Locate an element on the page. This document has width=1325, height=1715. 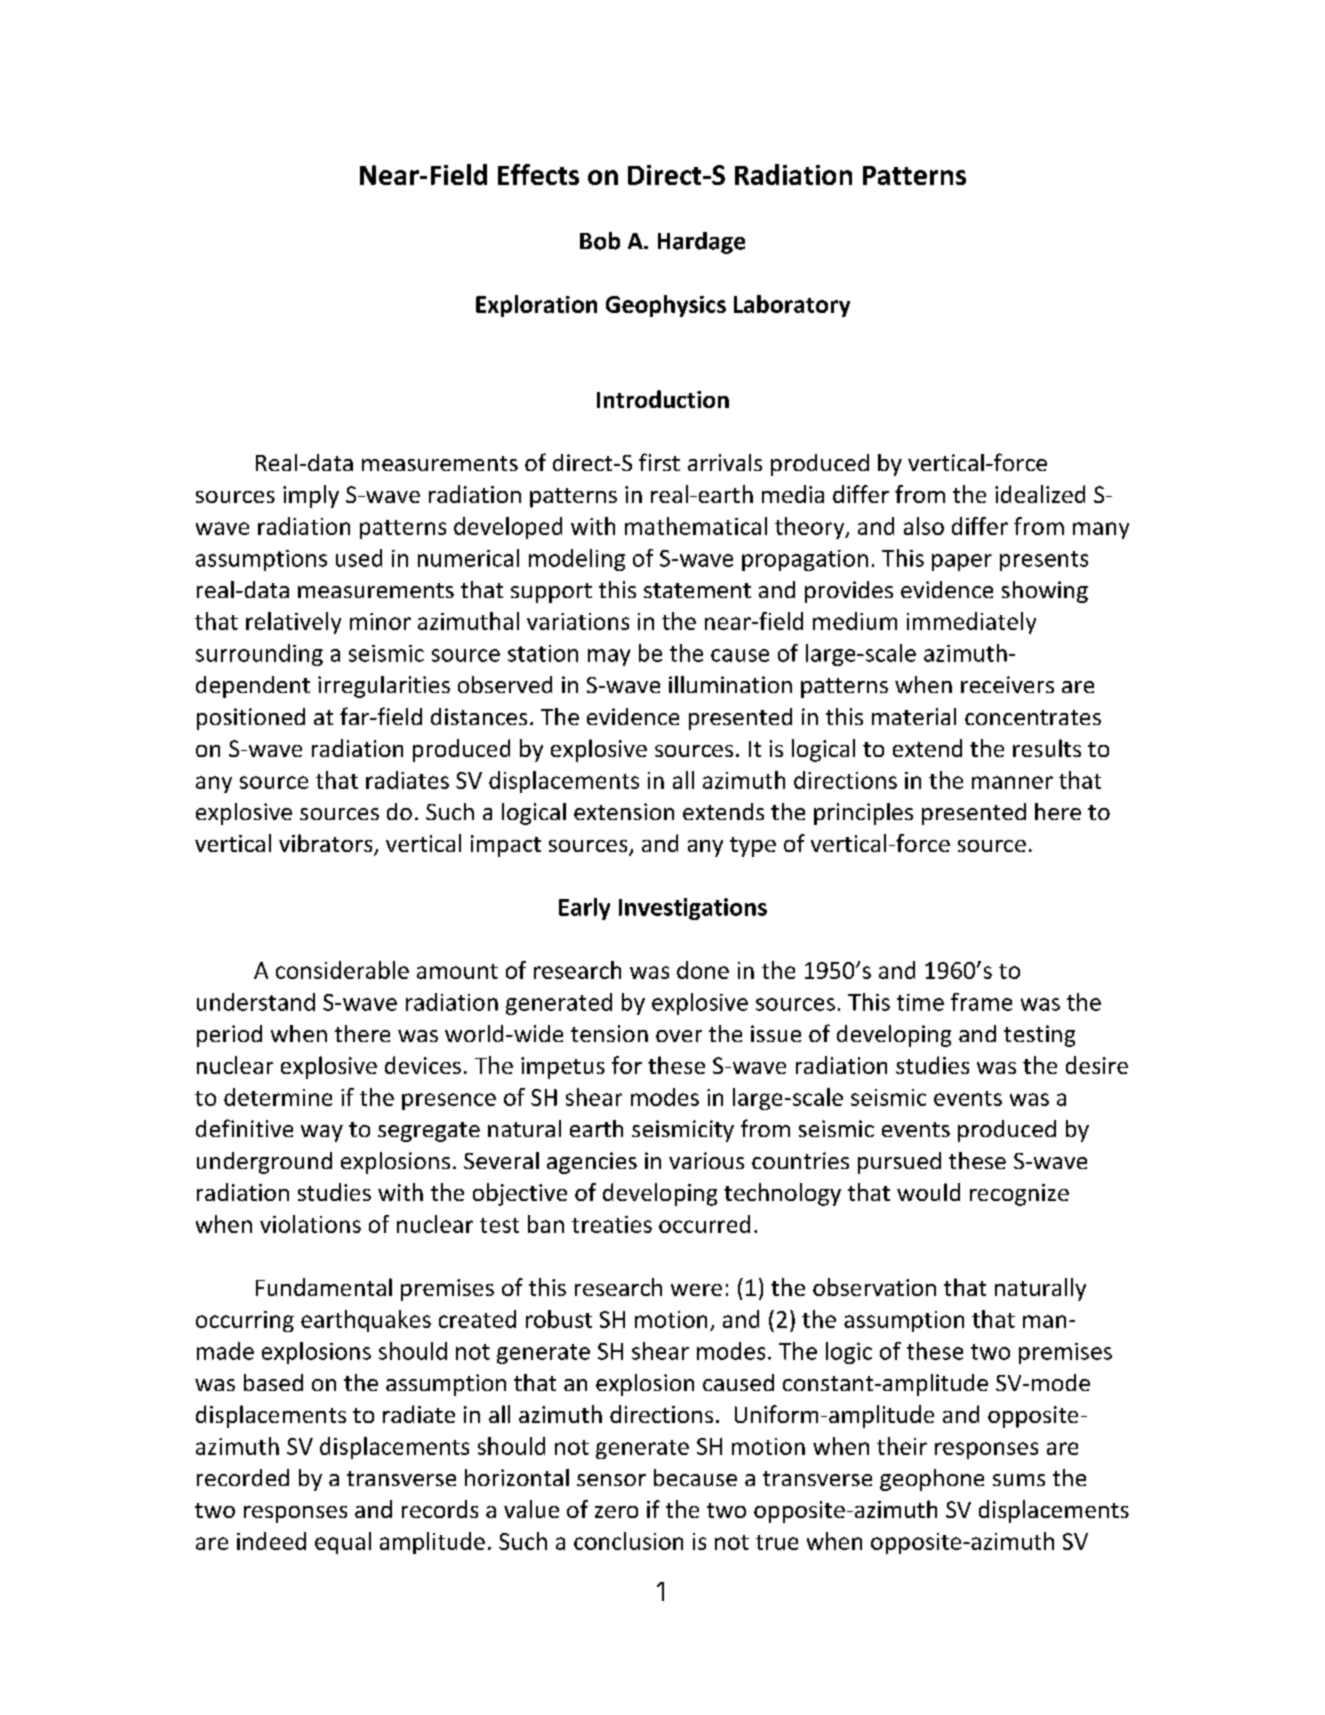
determine is located at coordinates (278, 1097).
